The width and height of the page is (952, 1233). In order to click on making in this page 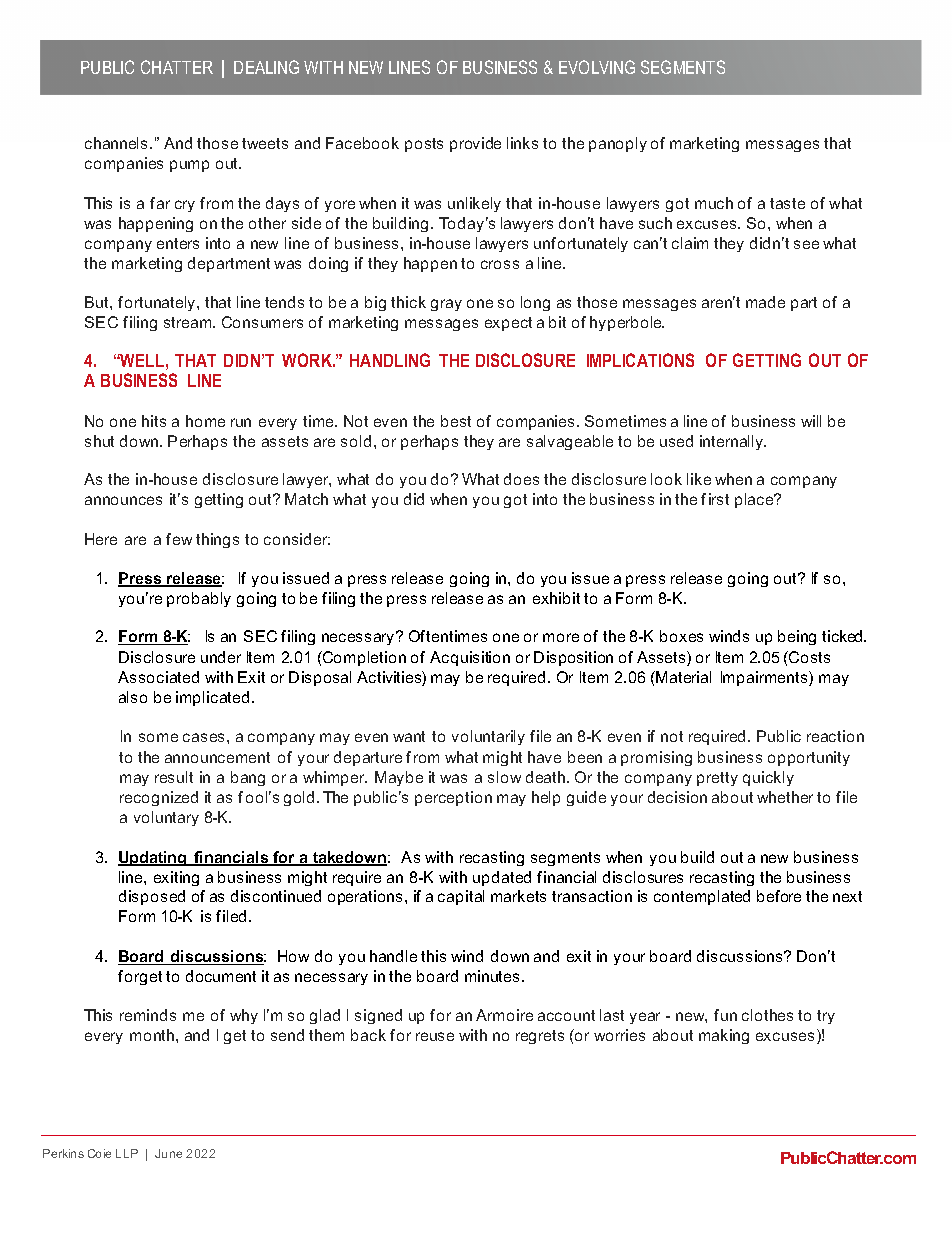, I will do `click(724, 1036)`.
